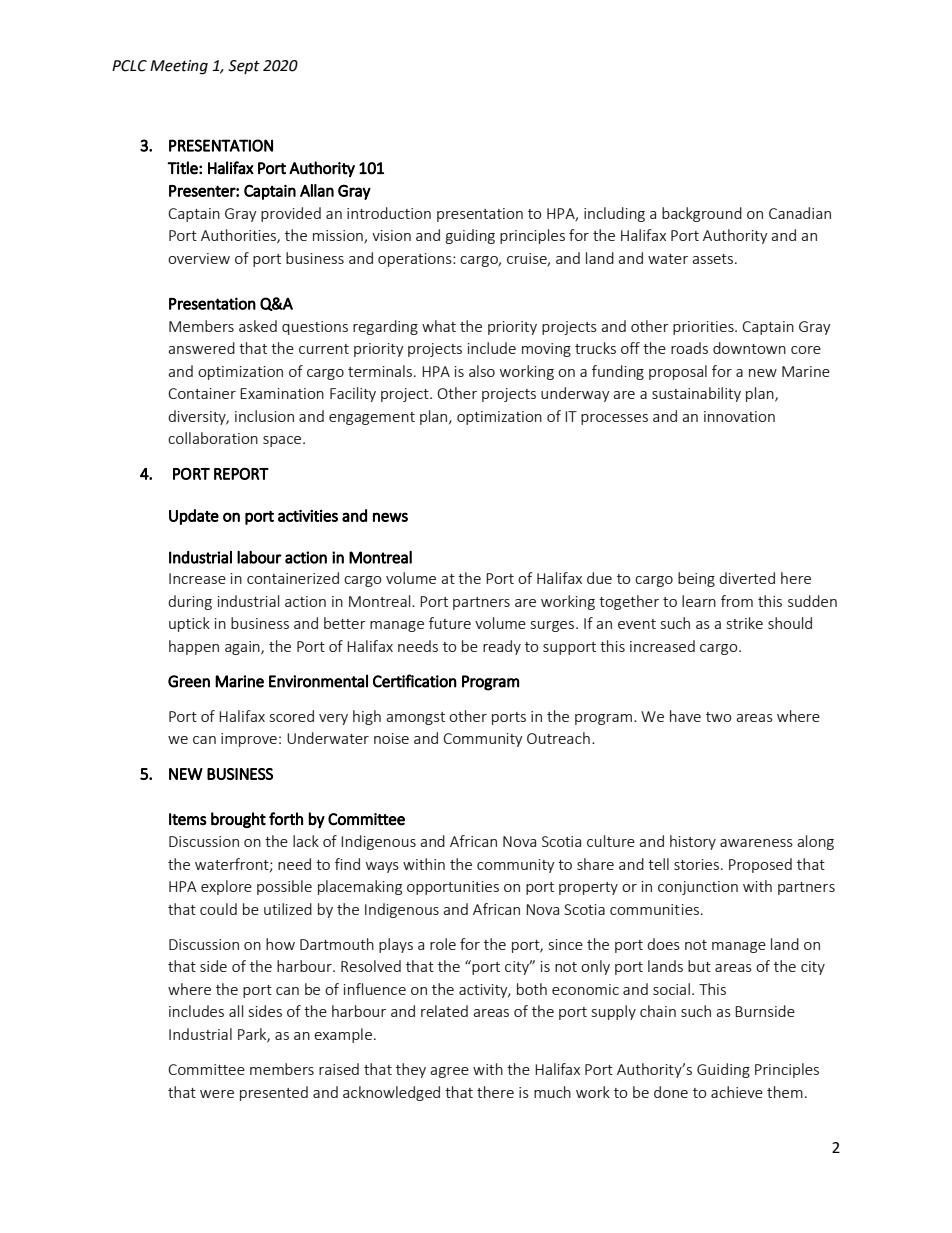 The width and height of the image is (952, 1233). What do you see at coordinates (238, 820) in the image?
I see `brought` at bounding box center [238, 820].
